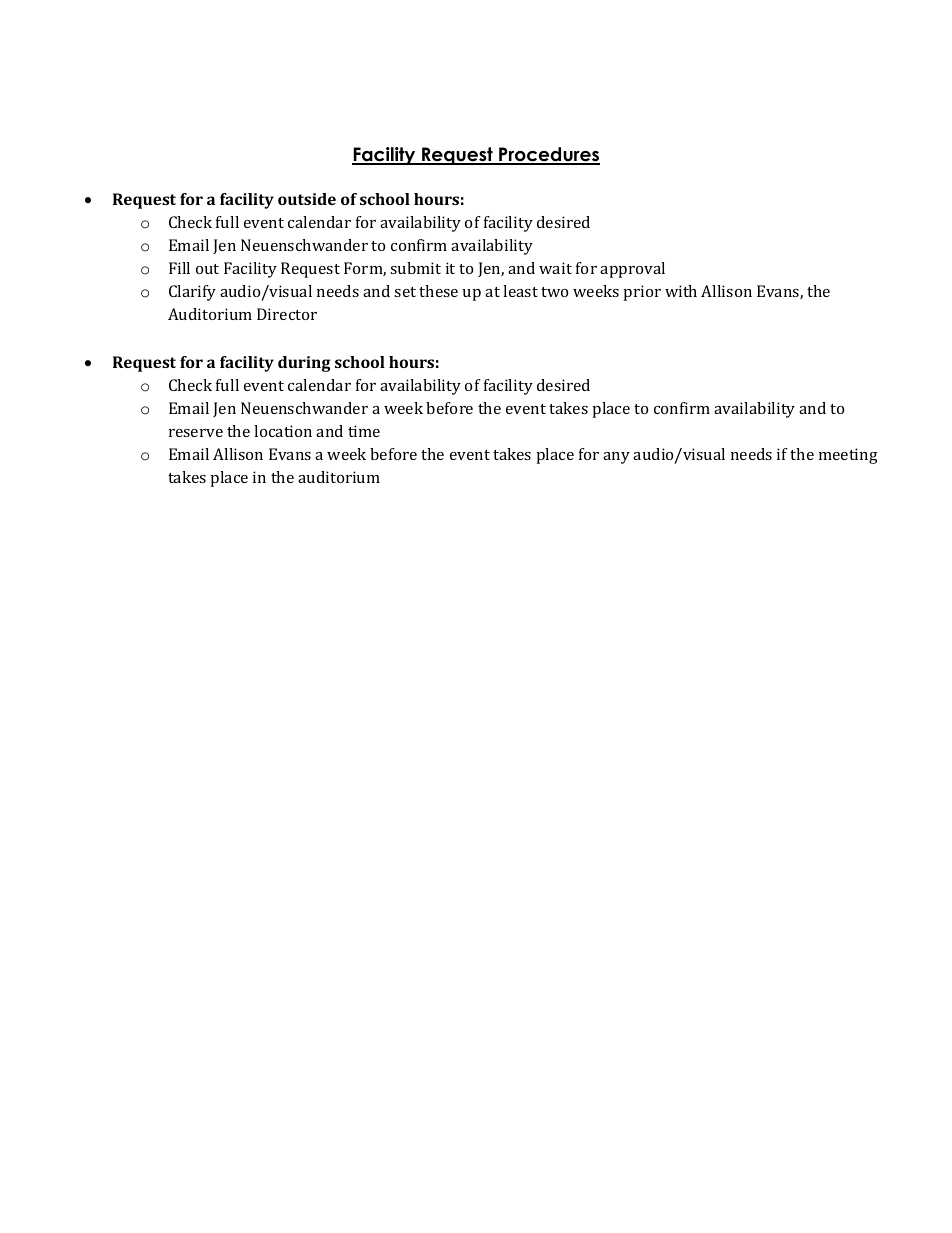  I want to click on location, so click(283, 431).
